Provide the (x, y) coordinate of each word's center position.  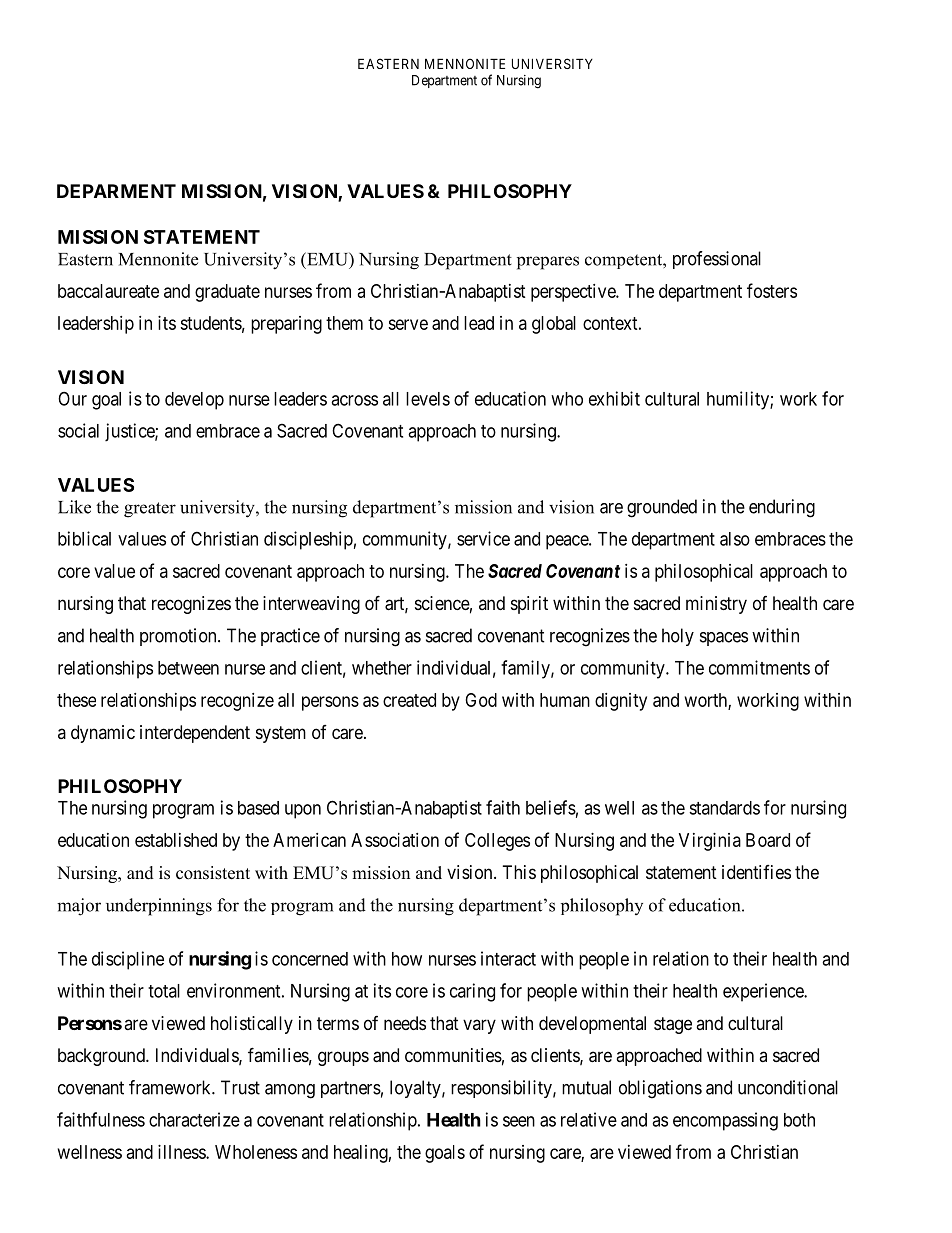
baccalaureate (108, 291)
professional (717, 260)
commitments (759, 667)
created (409, 700)
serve (408, 324)
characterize (194, 1119)
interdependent (195, 734)
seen (519, 1121)
